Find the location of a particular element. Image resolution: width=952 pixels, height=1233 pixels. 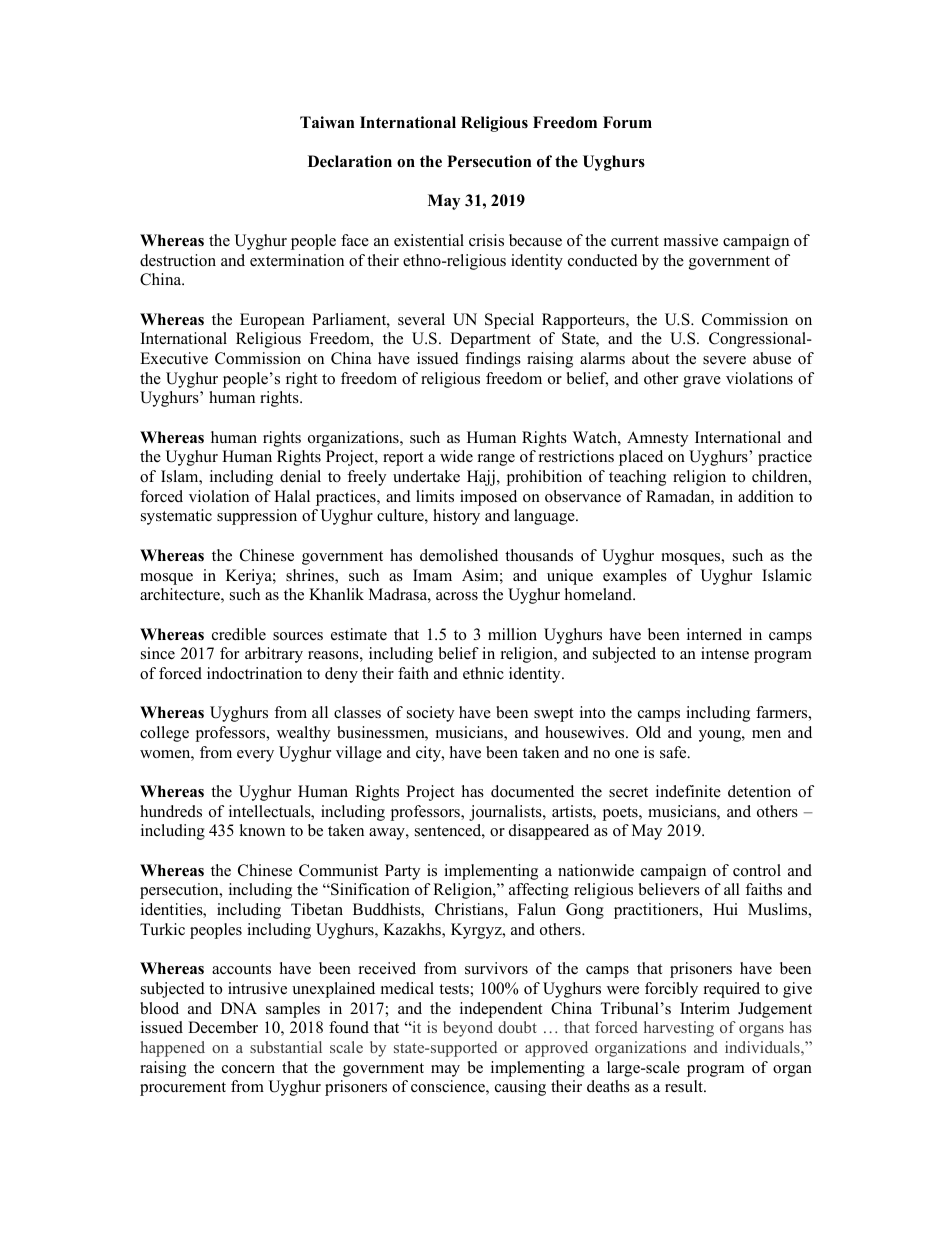

denial is located at coordinates (300, 476).
